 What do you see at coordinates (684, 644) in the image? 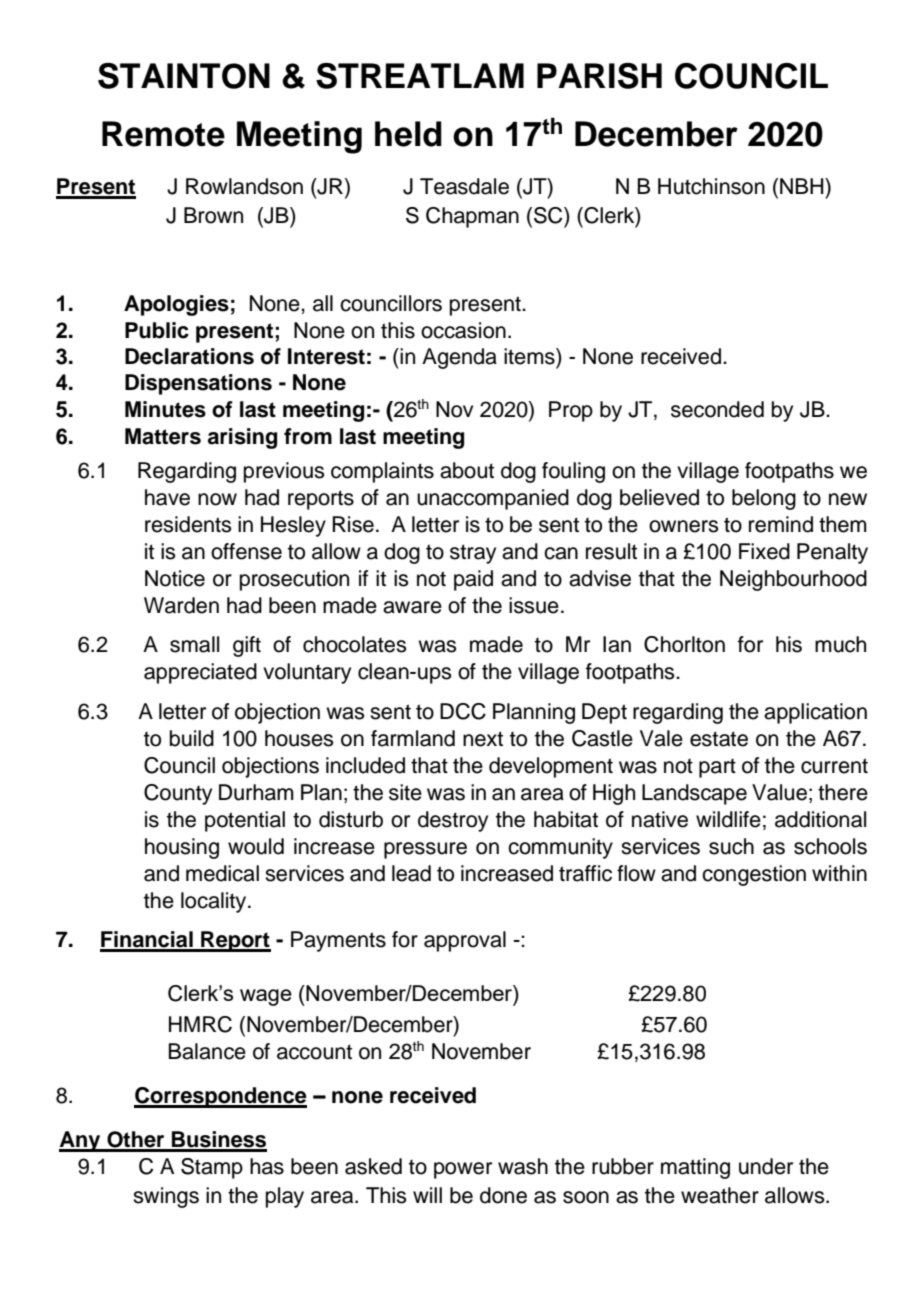
I see `Chorlton` at bounding box center [684, 644].
